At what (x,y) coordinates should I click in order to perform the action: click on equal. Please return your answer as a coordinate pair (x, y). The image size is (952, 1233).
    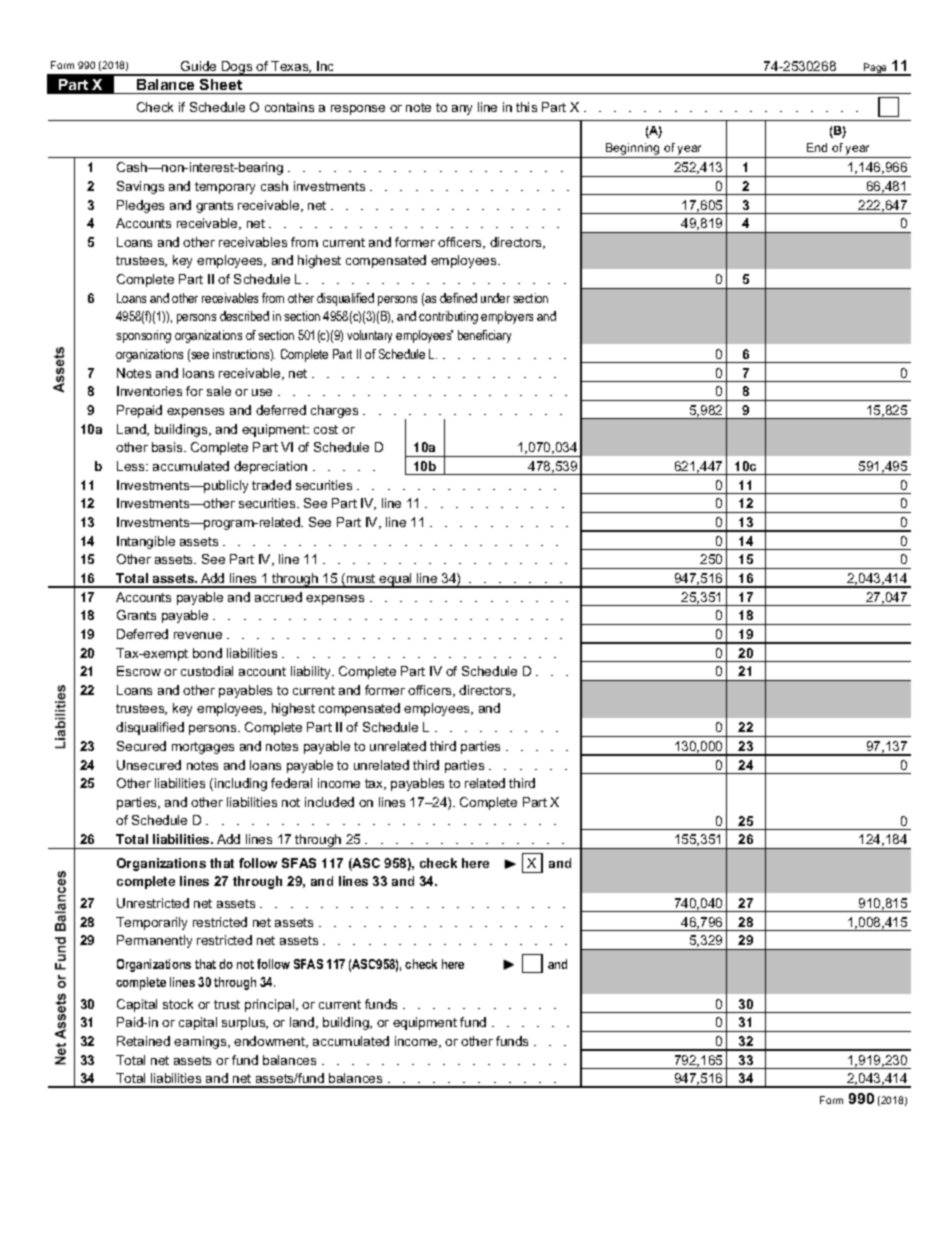
    Looking at the image, I should click on (396, 580).
